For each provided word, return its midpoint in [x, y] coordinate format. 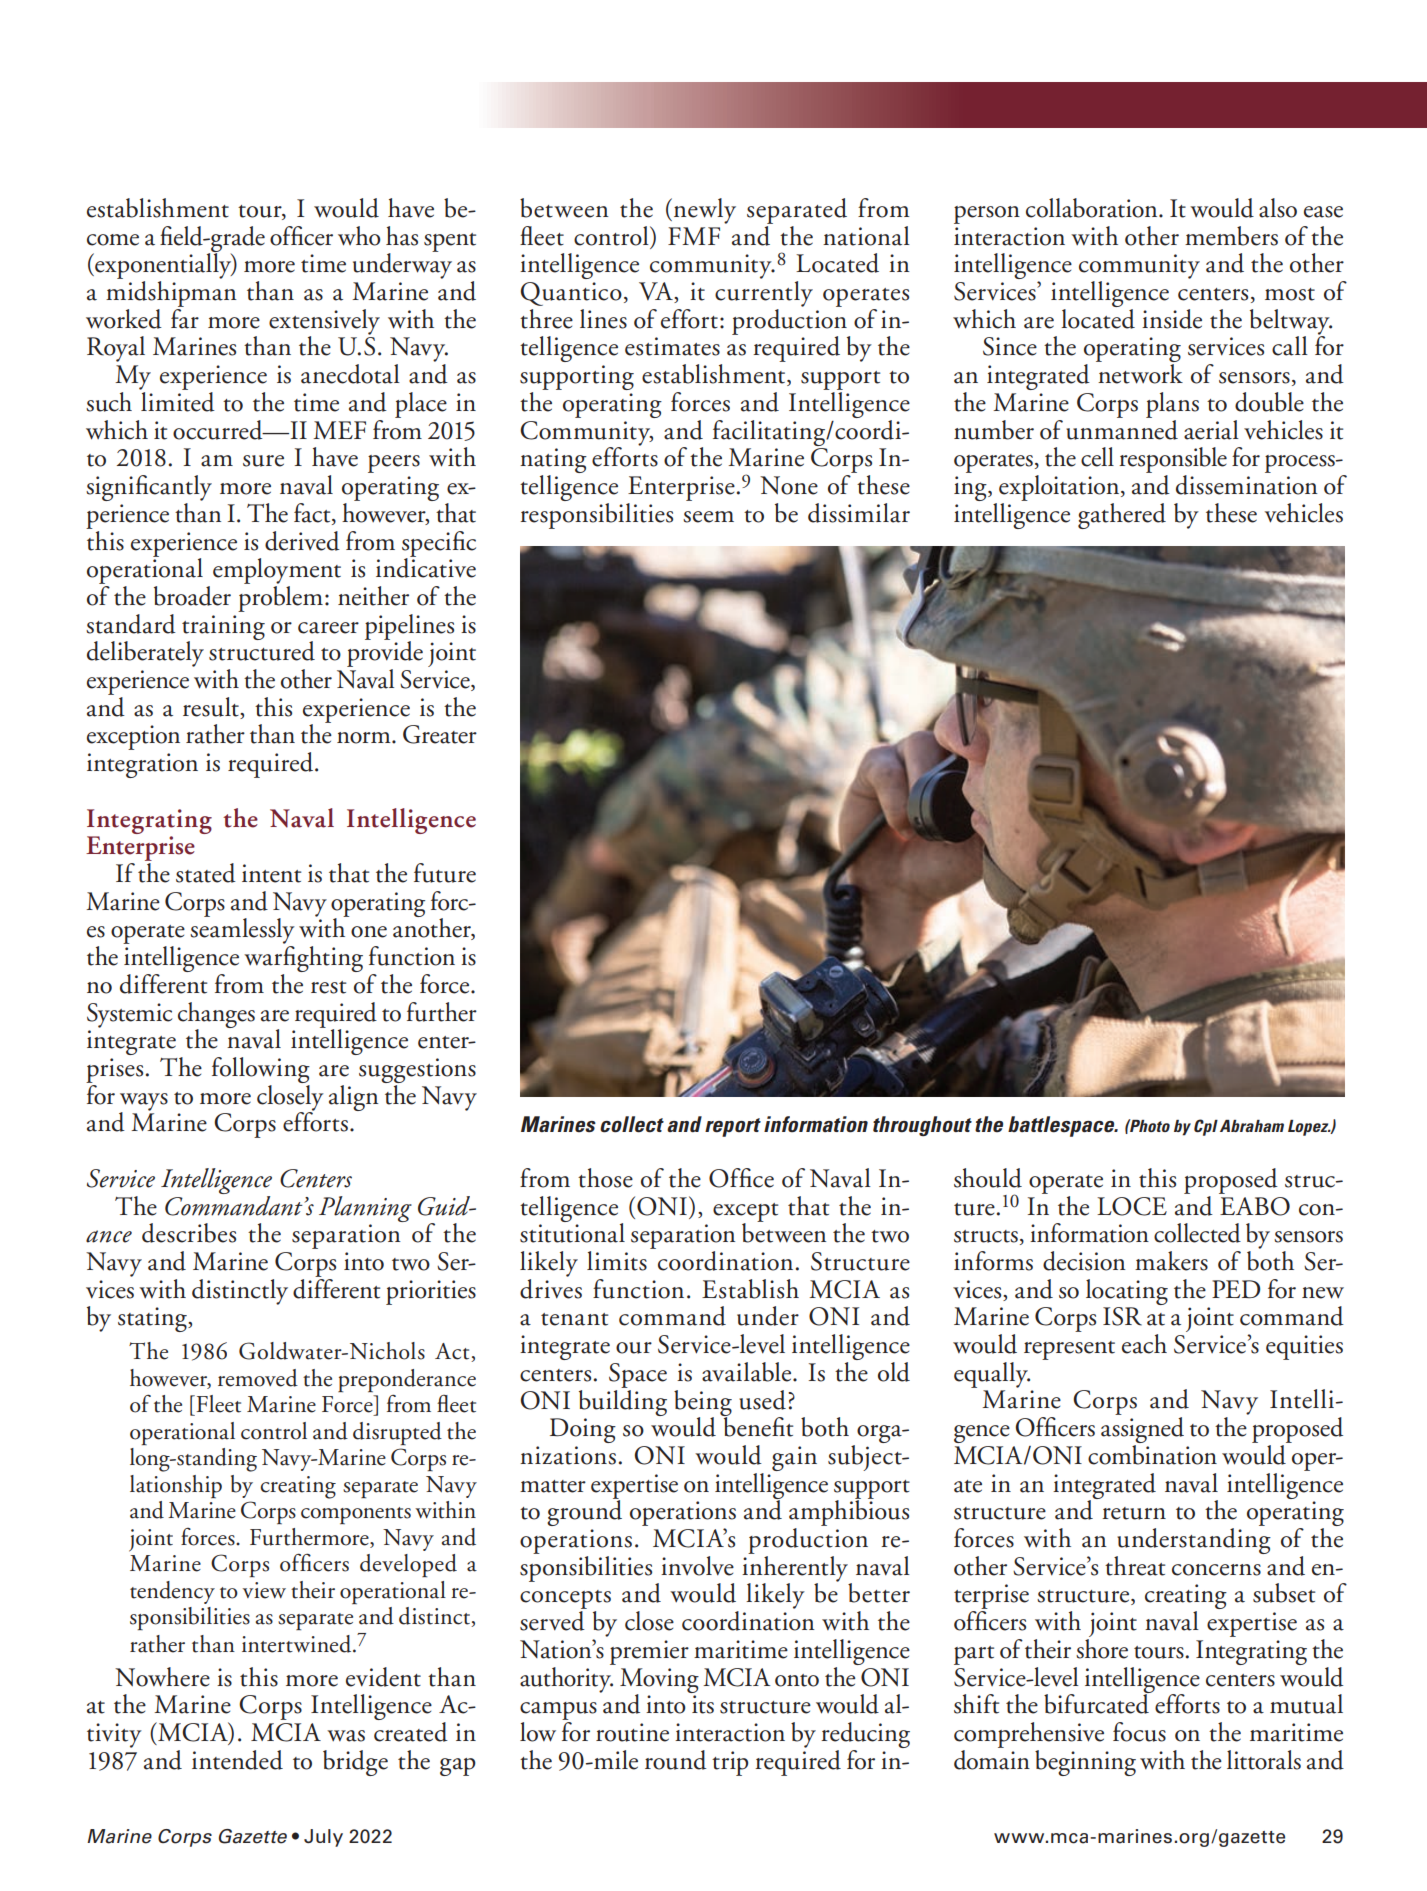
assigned [1142, 1431]
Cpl [1206, 1127]
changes [216, 1016]
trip [730, 1763]
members [1231, 236]
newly [705, 211]
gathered [1122, 516]
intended [237, 1760]
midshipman [171, 294]
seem [708, 517]
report [733, 1127]
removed [258, 1378]
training [223, 628]
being [703, 1404]
